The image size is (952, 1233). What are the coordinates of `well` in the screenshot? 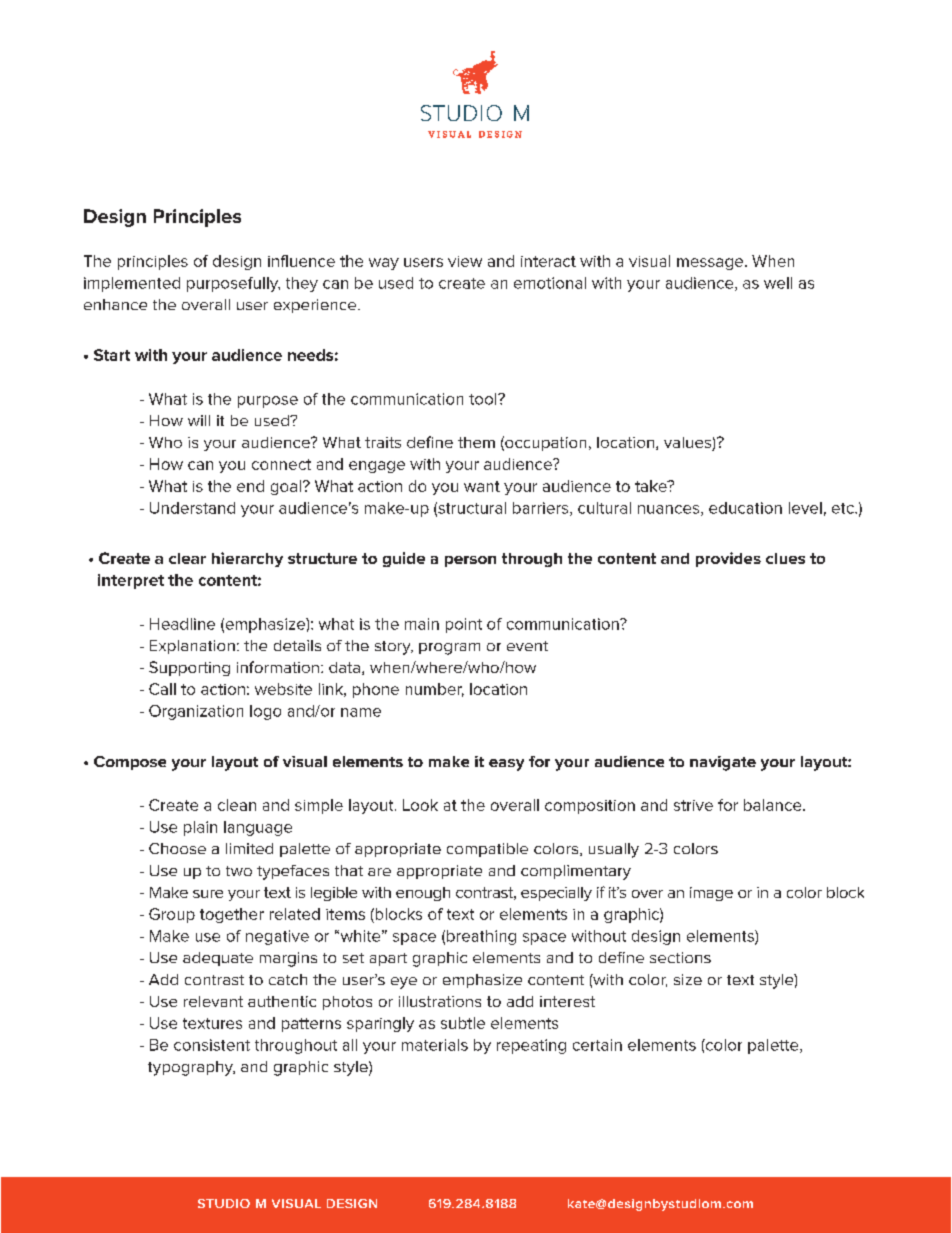 It's located at (778, 283).
